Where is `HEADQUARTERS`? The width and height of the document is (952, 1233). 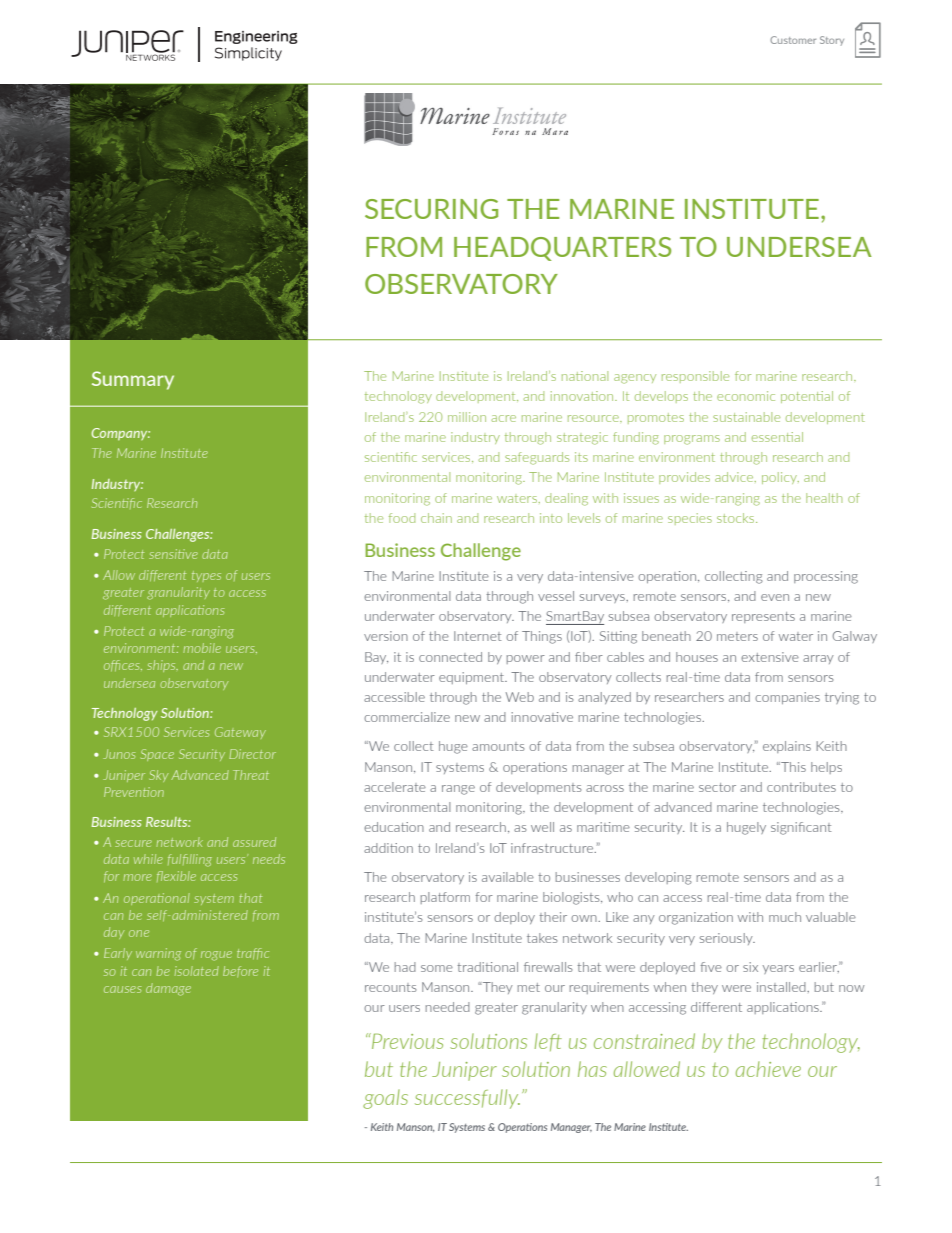 HEADQUARTERS is located at coordinates (562, 249).
